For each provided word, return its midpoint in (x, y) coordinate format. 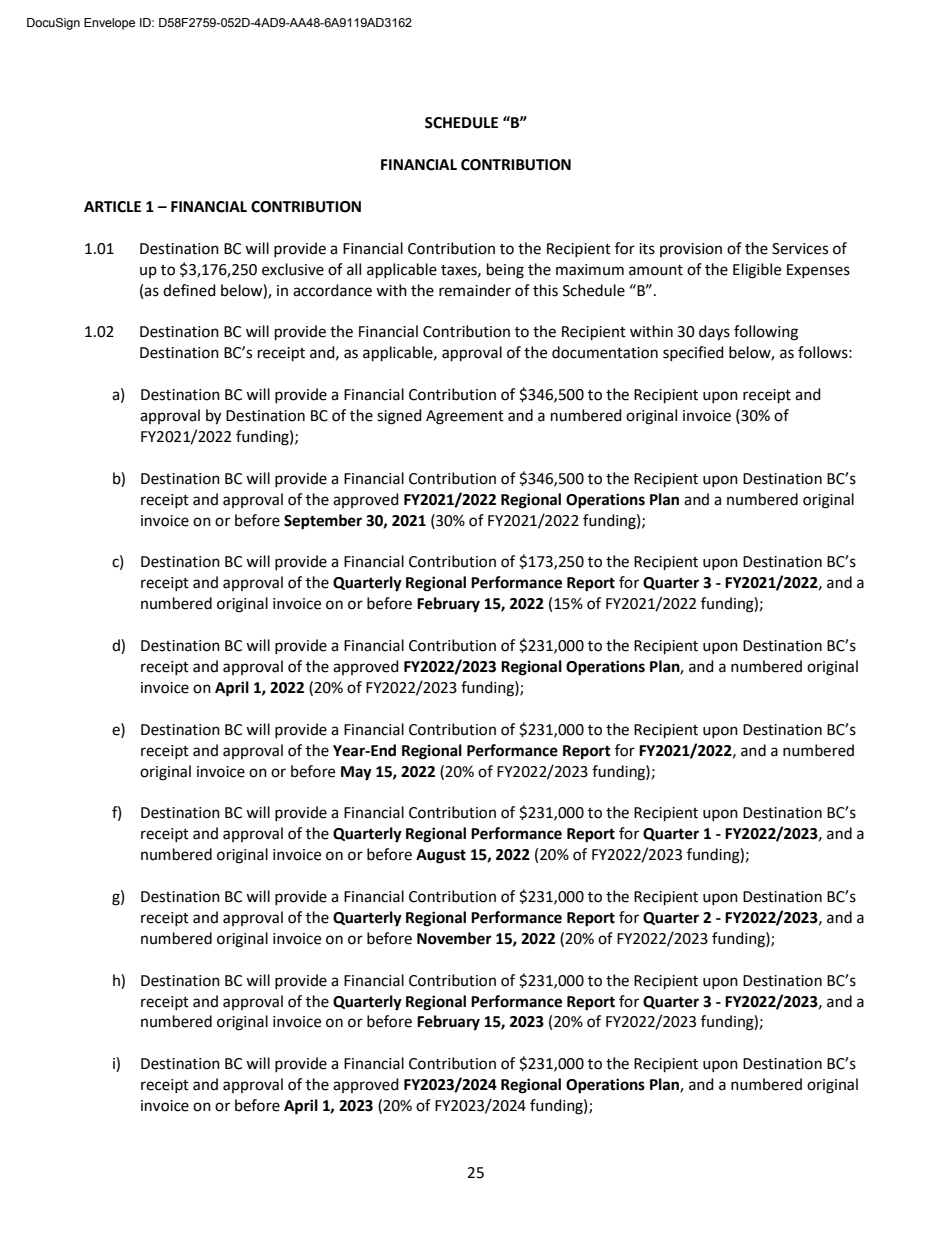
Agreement (465, 417)
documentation (605, 352)
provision (691, 250)
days (714, 333)
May (356, 773)
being (505, 271)
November (454, 938)
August (441, 856)
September (323, 522)
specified (693, 353)
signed (399, 417)
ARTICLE (112, 207)
